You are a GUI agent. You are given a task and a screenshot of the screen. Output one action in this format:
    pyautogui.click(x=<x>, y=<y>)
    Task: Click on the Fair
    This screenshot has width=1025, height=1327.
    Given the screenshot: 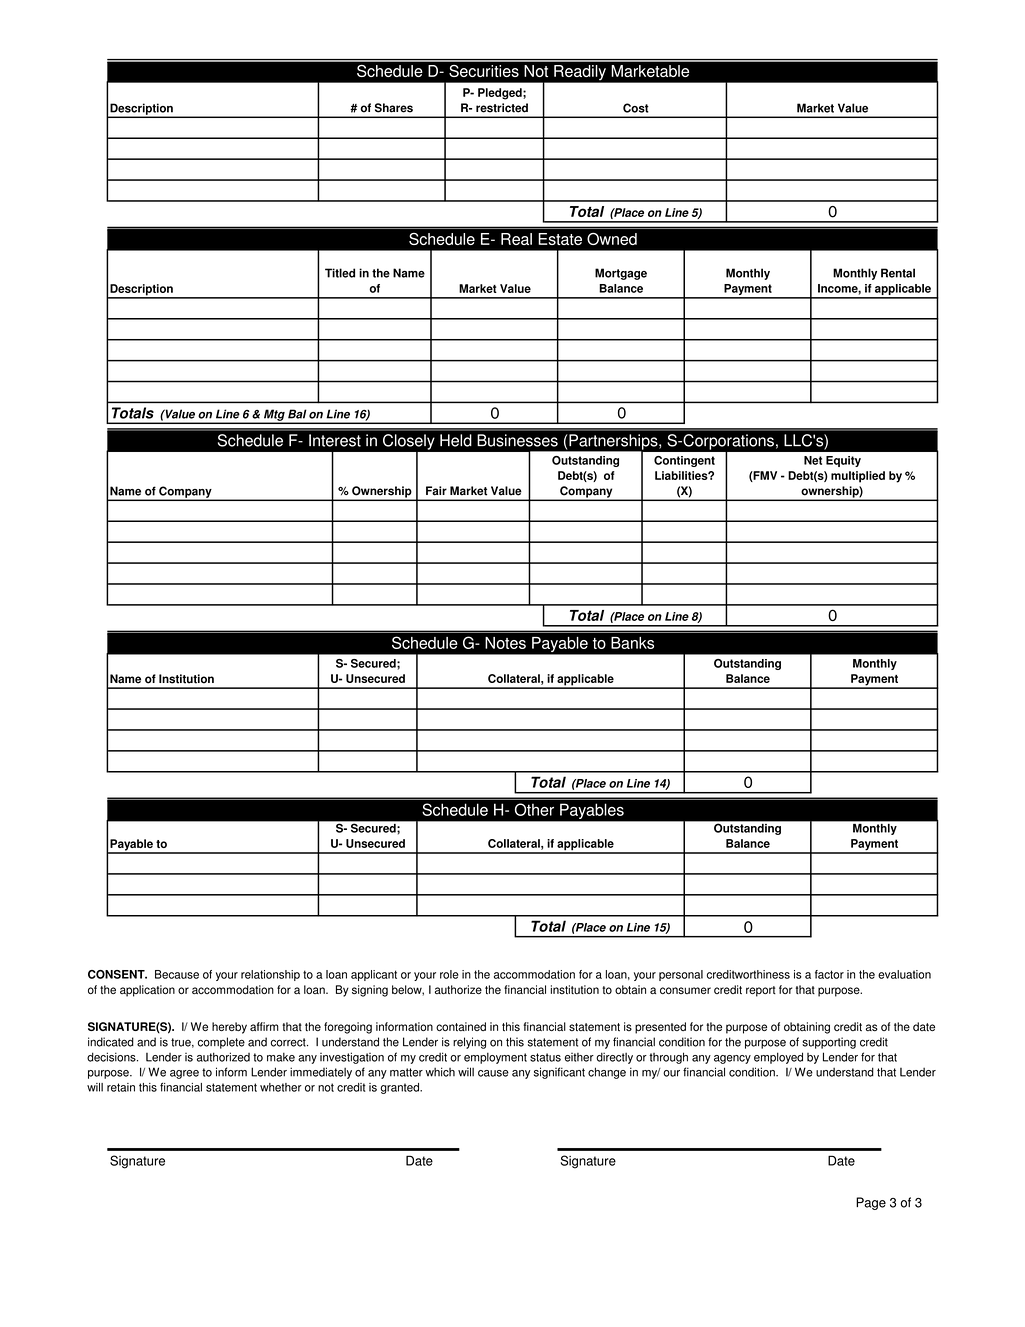 What is the action you would take?
    pyautogui.click(x=436, y=491)
